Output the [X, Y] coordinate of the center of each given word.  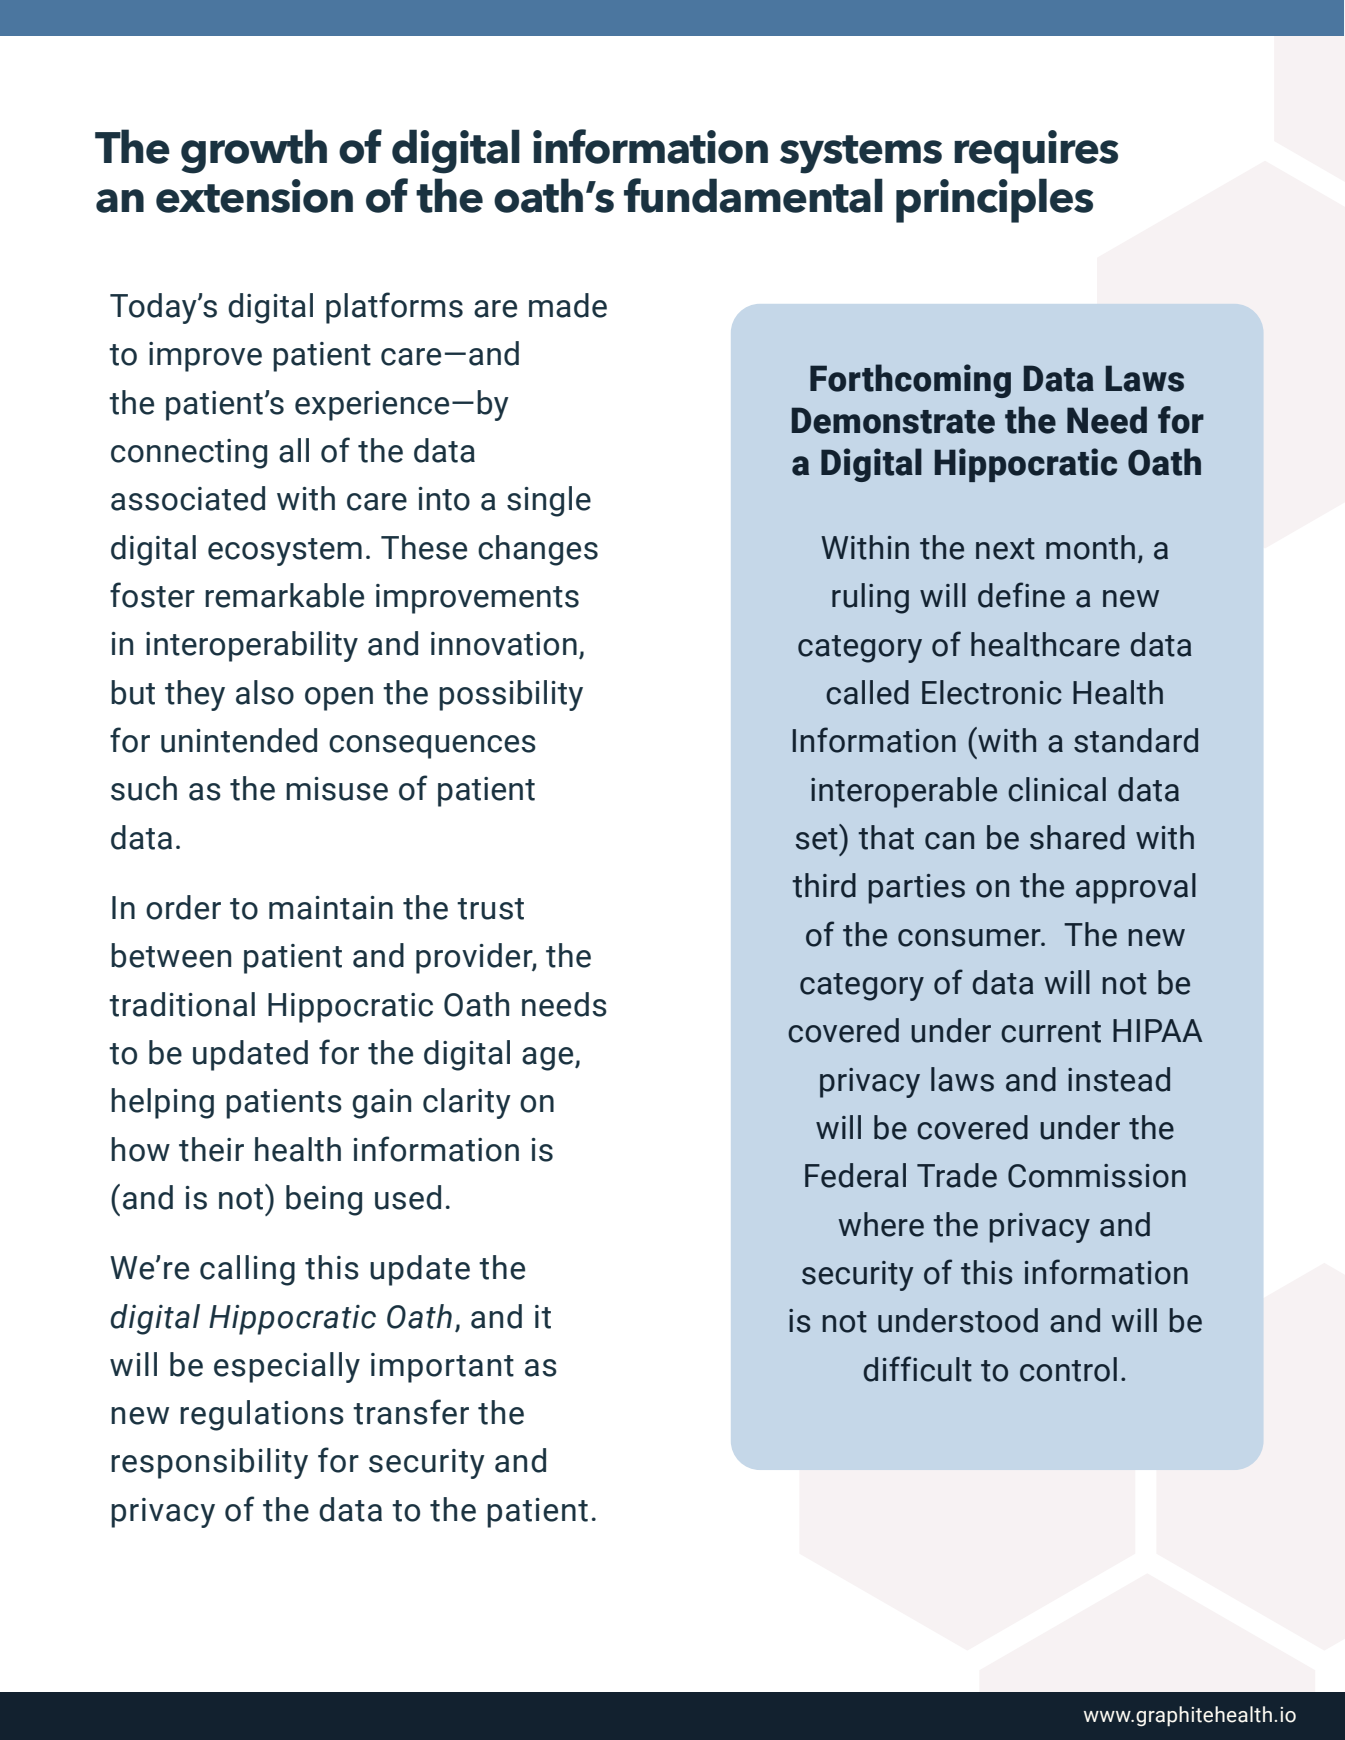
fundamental [753, 195]
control [1068, 1369]
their [211, 1149]
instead [1119, 1079]
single [549, 501]
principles [994, 200]
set [817, 839]
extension [254, 196]
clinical [1057, 789]
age [549, 1059]
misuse [337, 789]
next [1005, 549]
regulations [262, 1415]
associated [188, 498]
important [442, 1368]
